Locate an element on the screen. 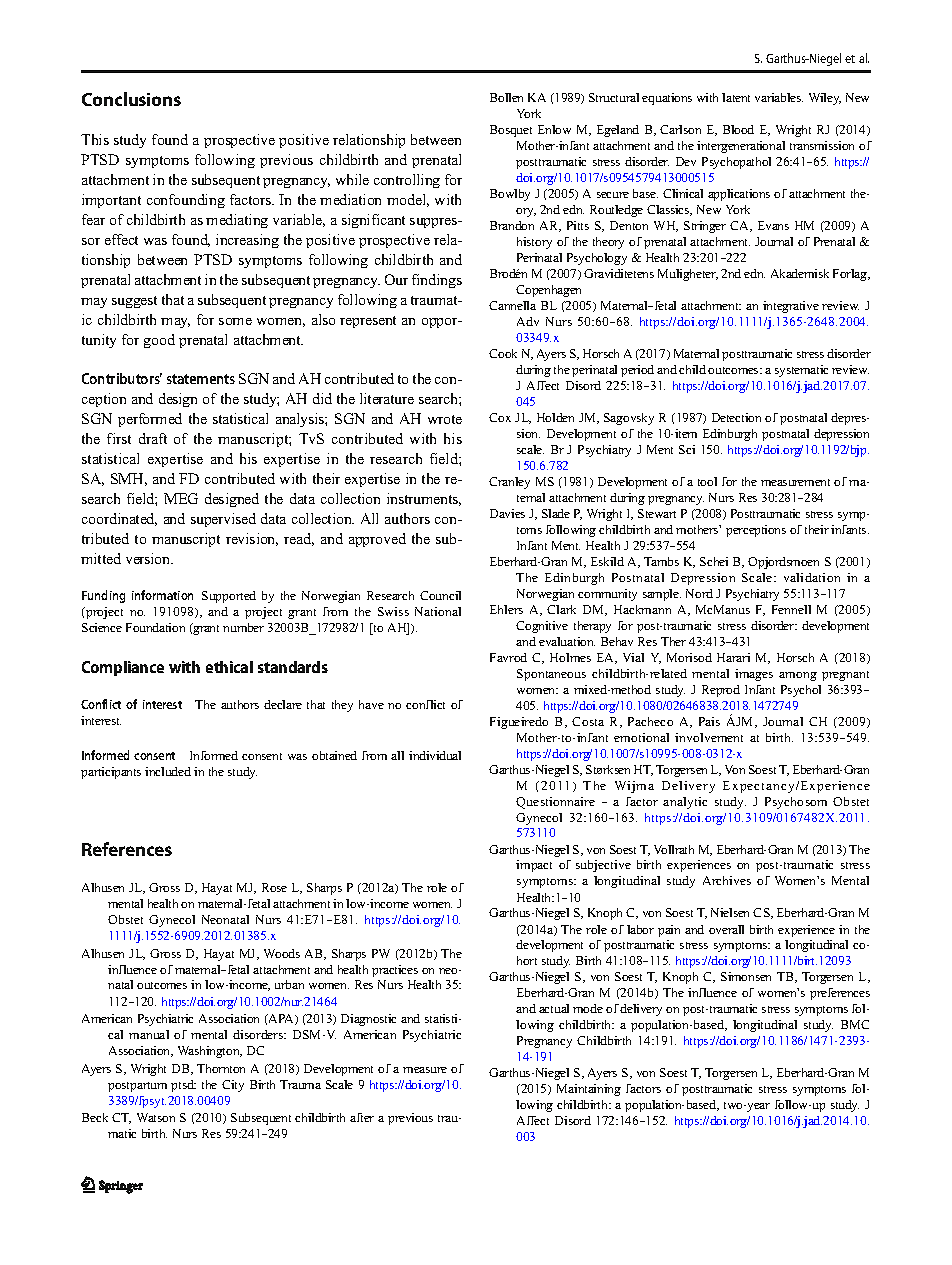 The width and height of the screenshot is (952, 1265). Blood is located at coordinates (738, 129).
